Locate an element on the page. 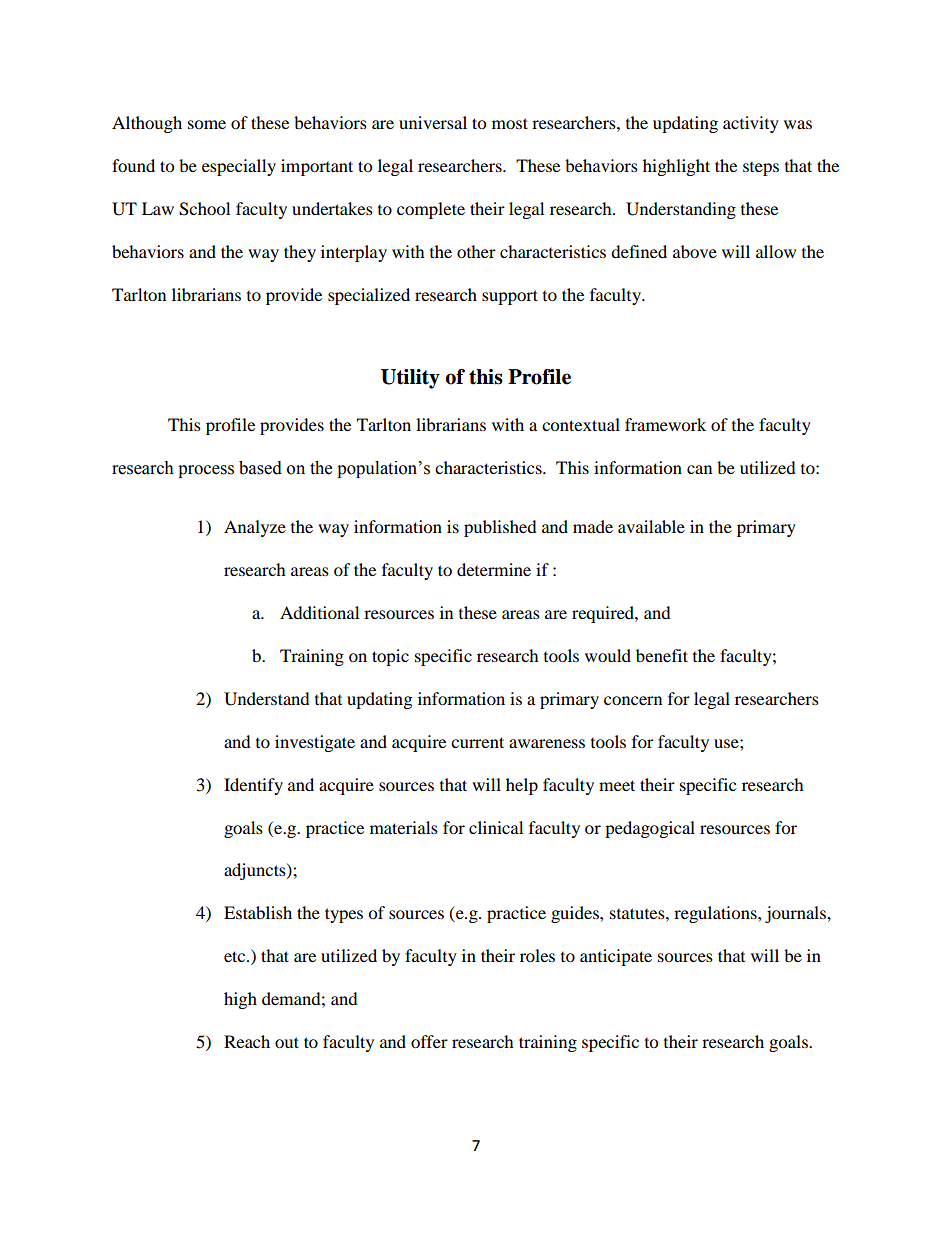  especially is located at coordinates (239, 167).
